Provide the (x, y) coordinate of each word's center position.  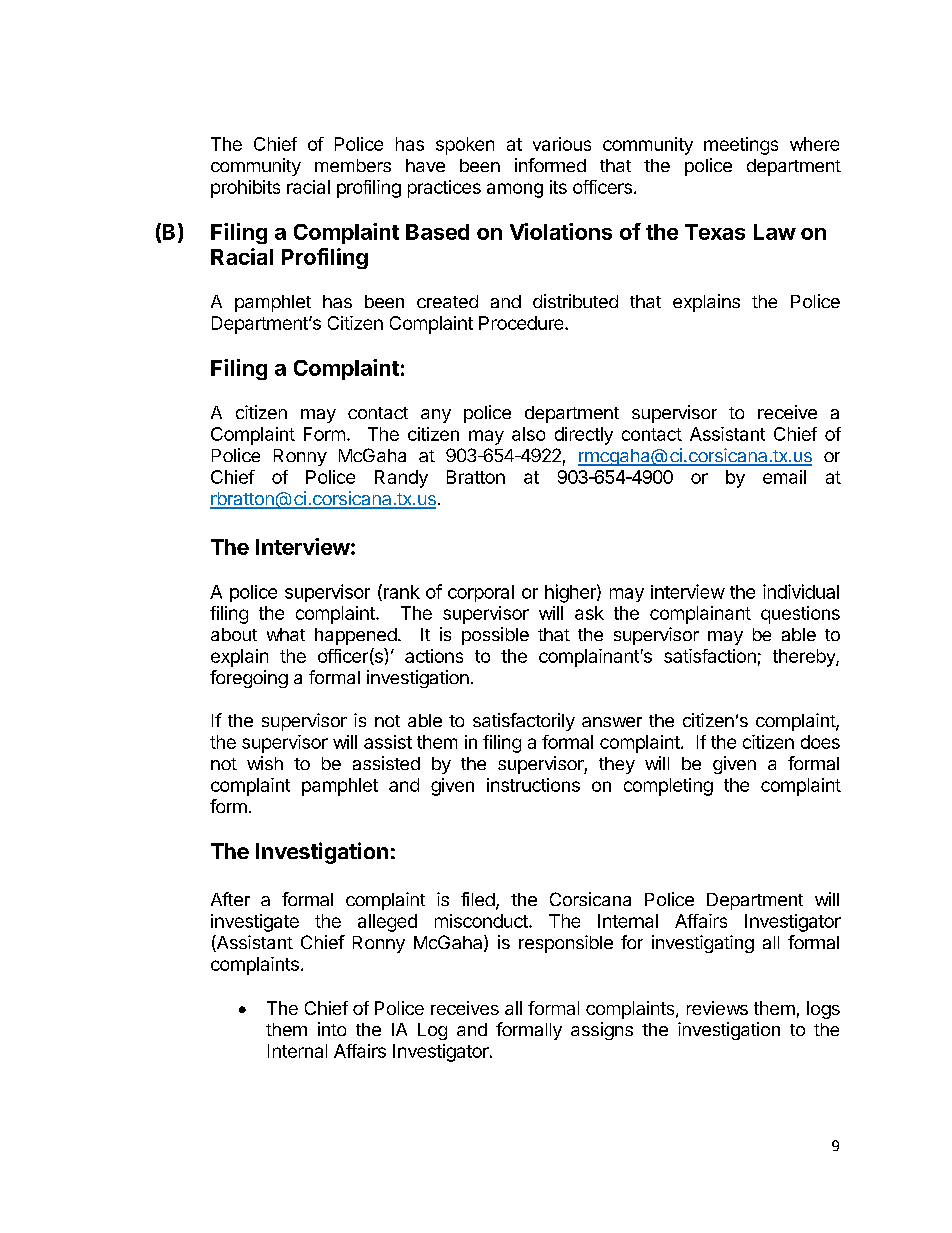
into (332, 1029)
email (784, 477)
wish (265, 763)
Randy (401, 479)
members (353, 165)
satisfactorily (524, 722)
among (515, 190)
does (820, 742)
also (528, 434)
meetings (741, 146)
